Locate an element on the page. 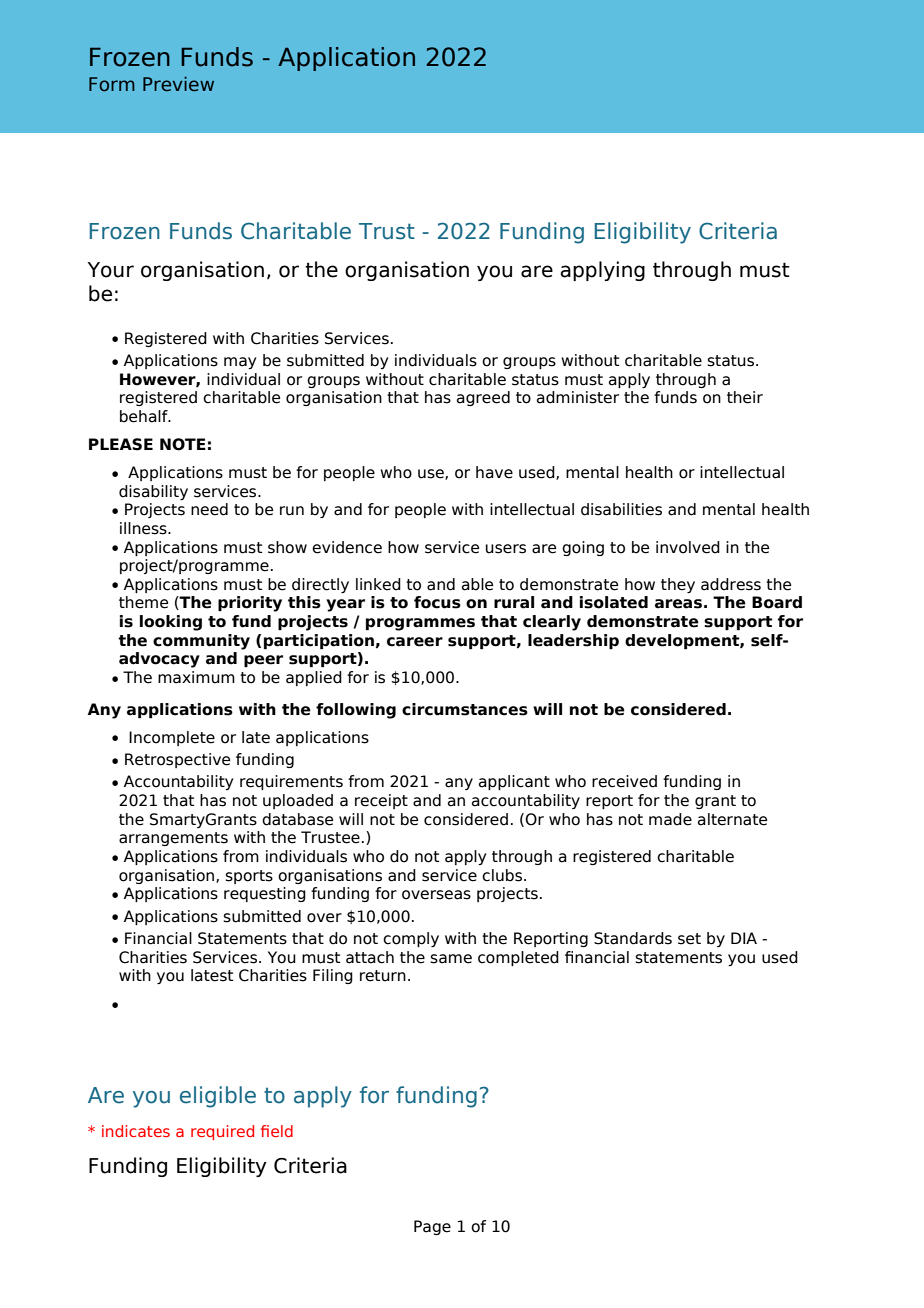  involved is located at coordinates (688, 547).
